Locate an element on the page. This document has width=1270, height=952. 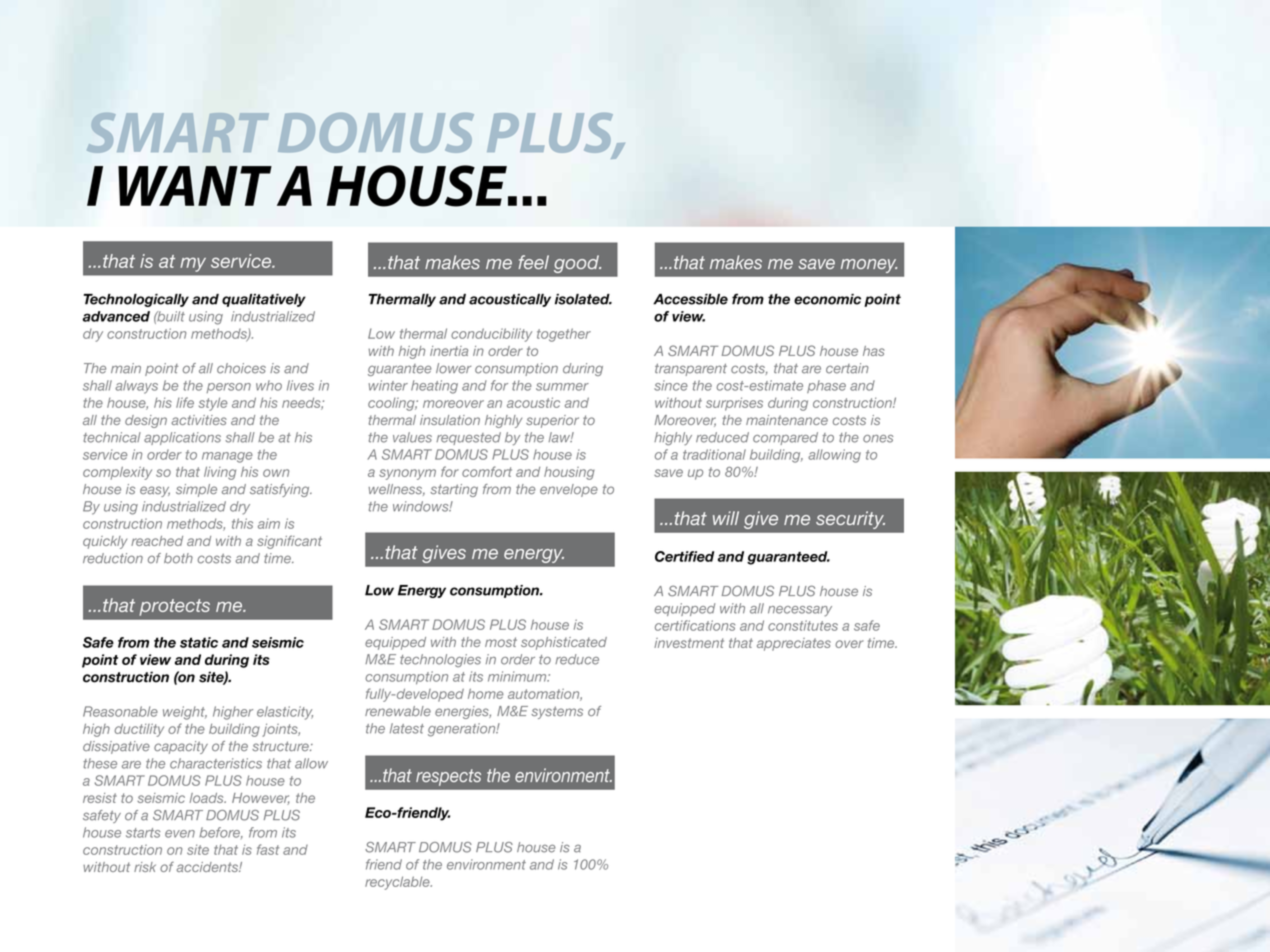
risk is located at coordinates (145, 867).
